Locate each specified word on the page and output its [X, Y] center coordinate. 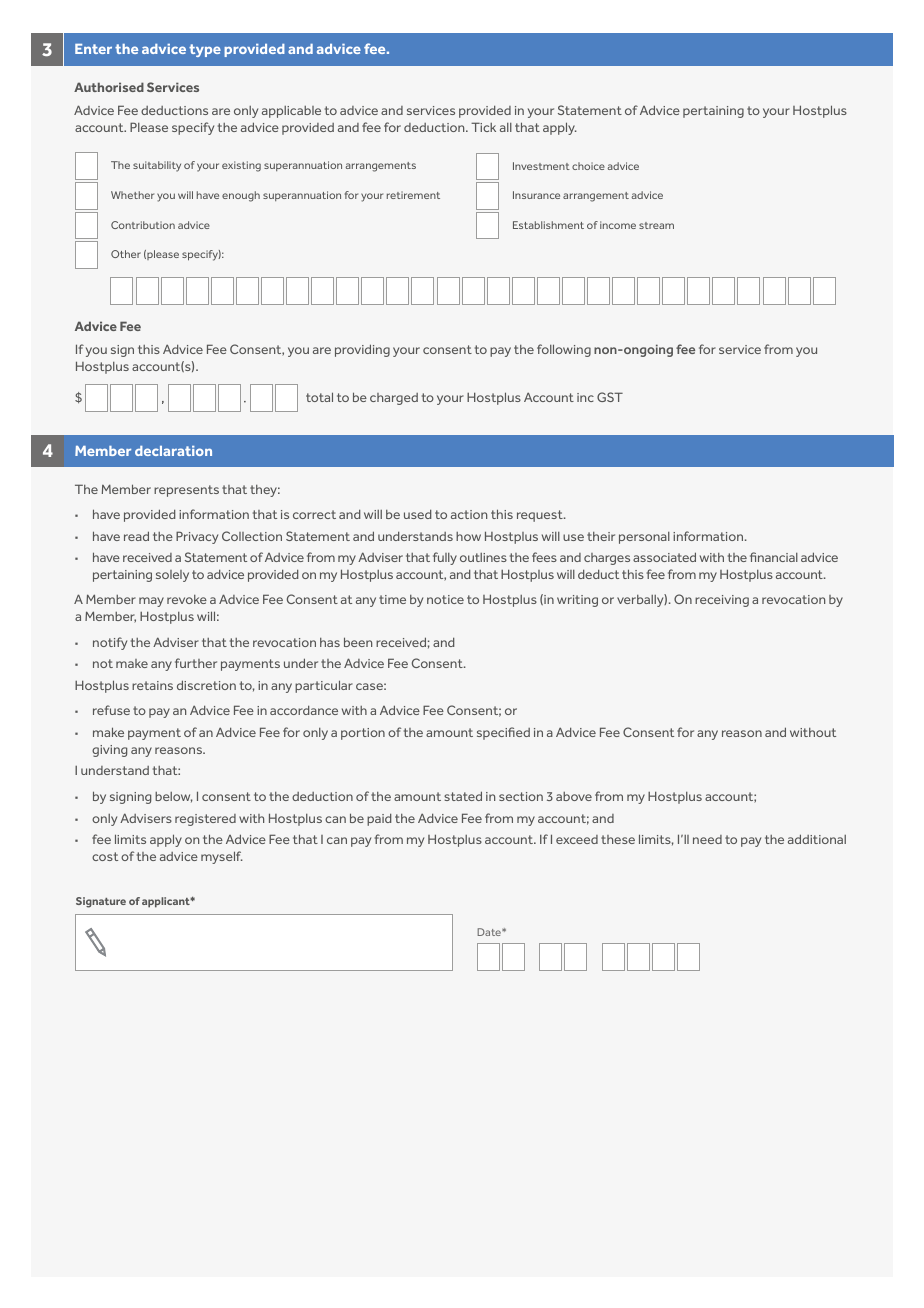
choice [588, 166]
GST [610, 397]
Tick [483, 127]
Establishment [548, 225]
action [469, 514]
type [205, 50]
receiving [722, 601]
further [196, 663]
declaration [173, 451]
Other [126, 254]
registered [205, 820]
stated [463, 796]
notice [445, 599]
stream [656, 225]
